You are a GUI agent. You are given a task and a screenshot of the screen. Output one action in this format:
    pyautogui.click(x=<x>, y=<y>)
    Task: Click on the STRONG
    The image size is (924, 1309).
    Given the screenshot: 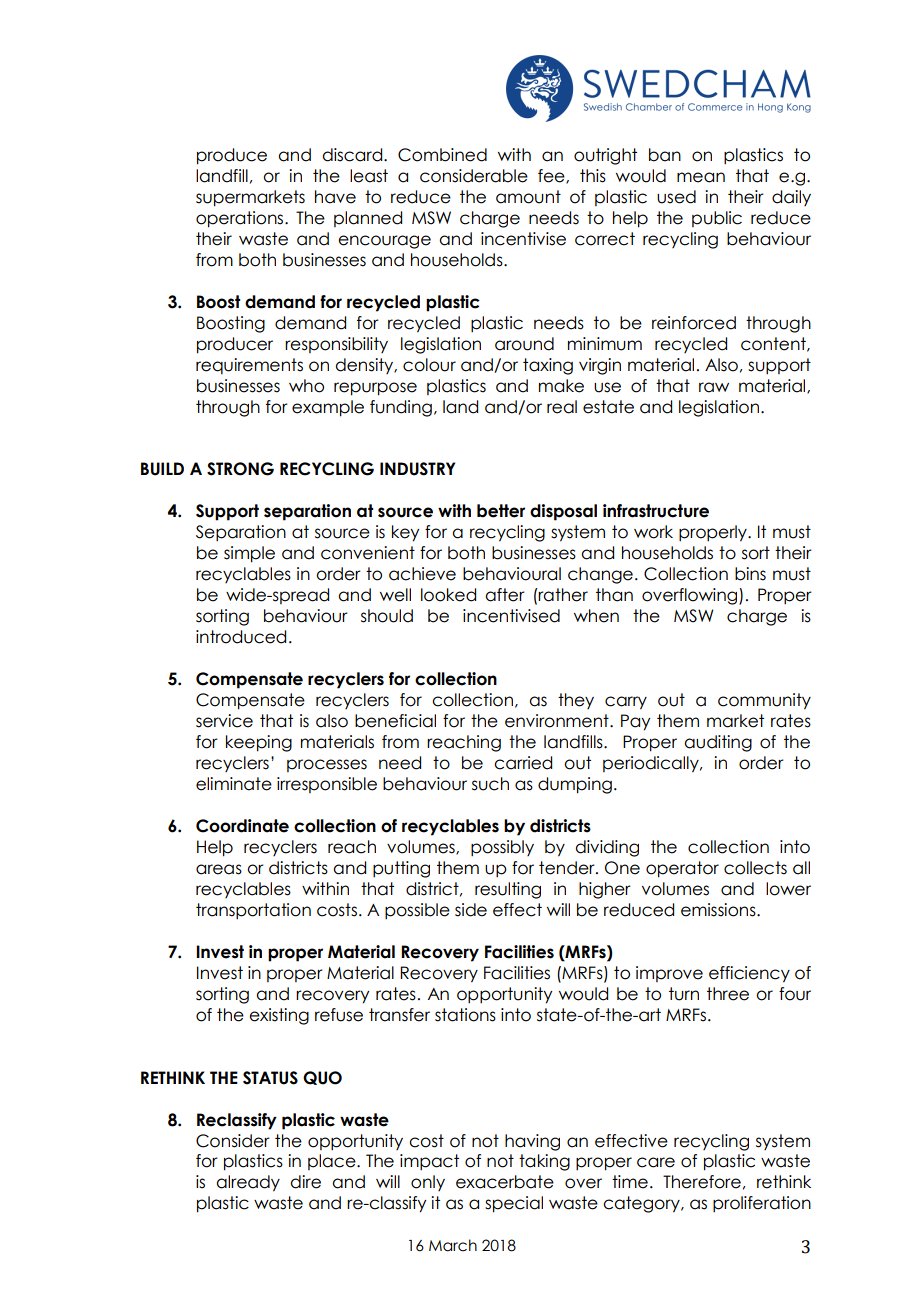 What is the action you would take?
    pyautogui.click(x=240, y=469)
